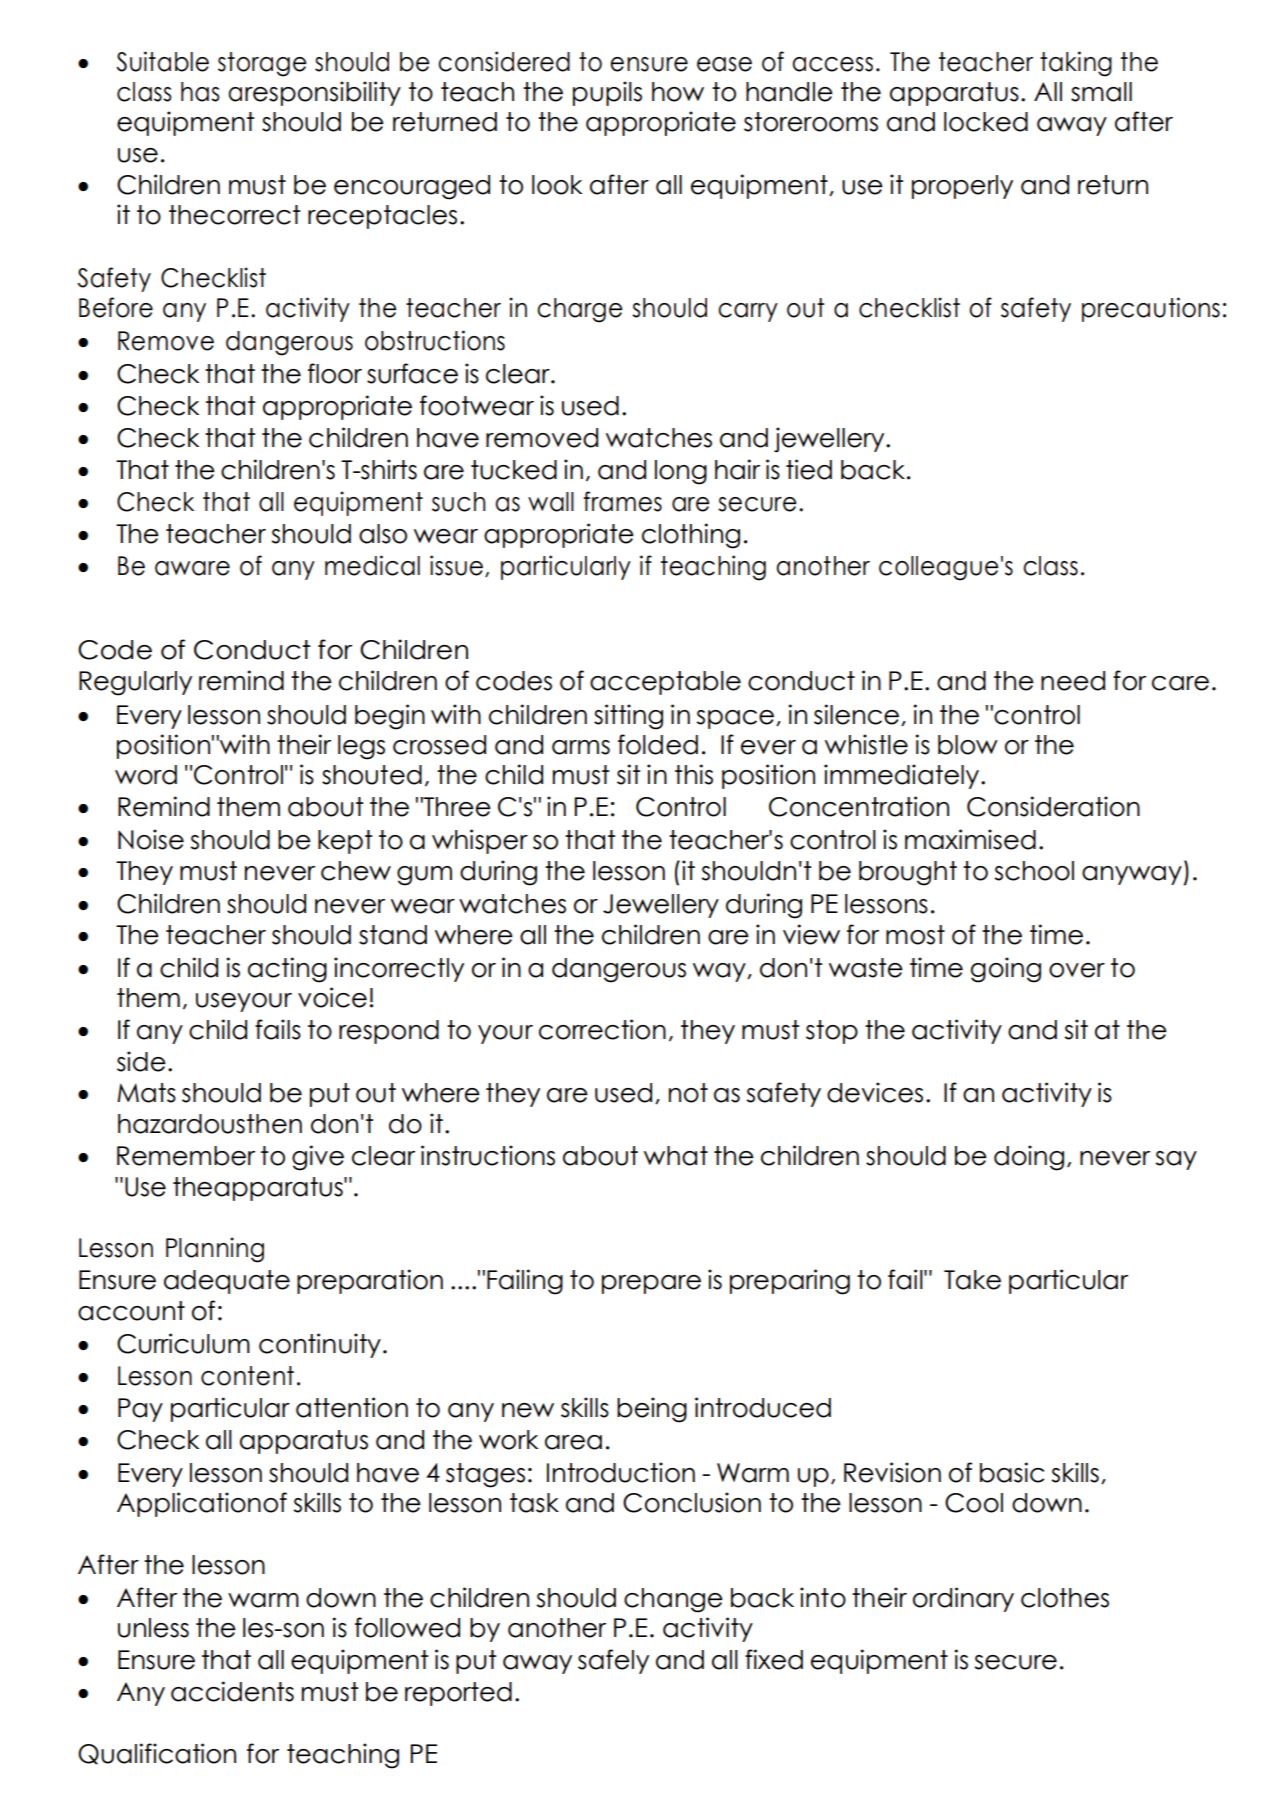  What do you see at coordinates (678, 92) in the image?
I see `how` at bounding box center [678, 92].
